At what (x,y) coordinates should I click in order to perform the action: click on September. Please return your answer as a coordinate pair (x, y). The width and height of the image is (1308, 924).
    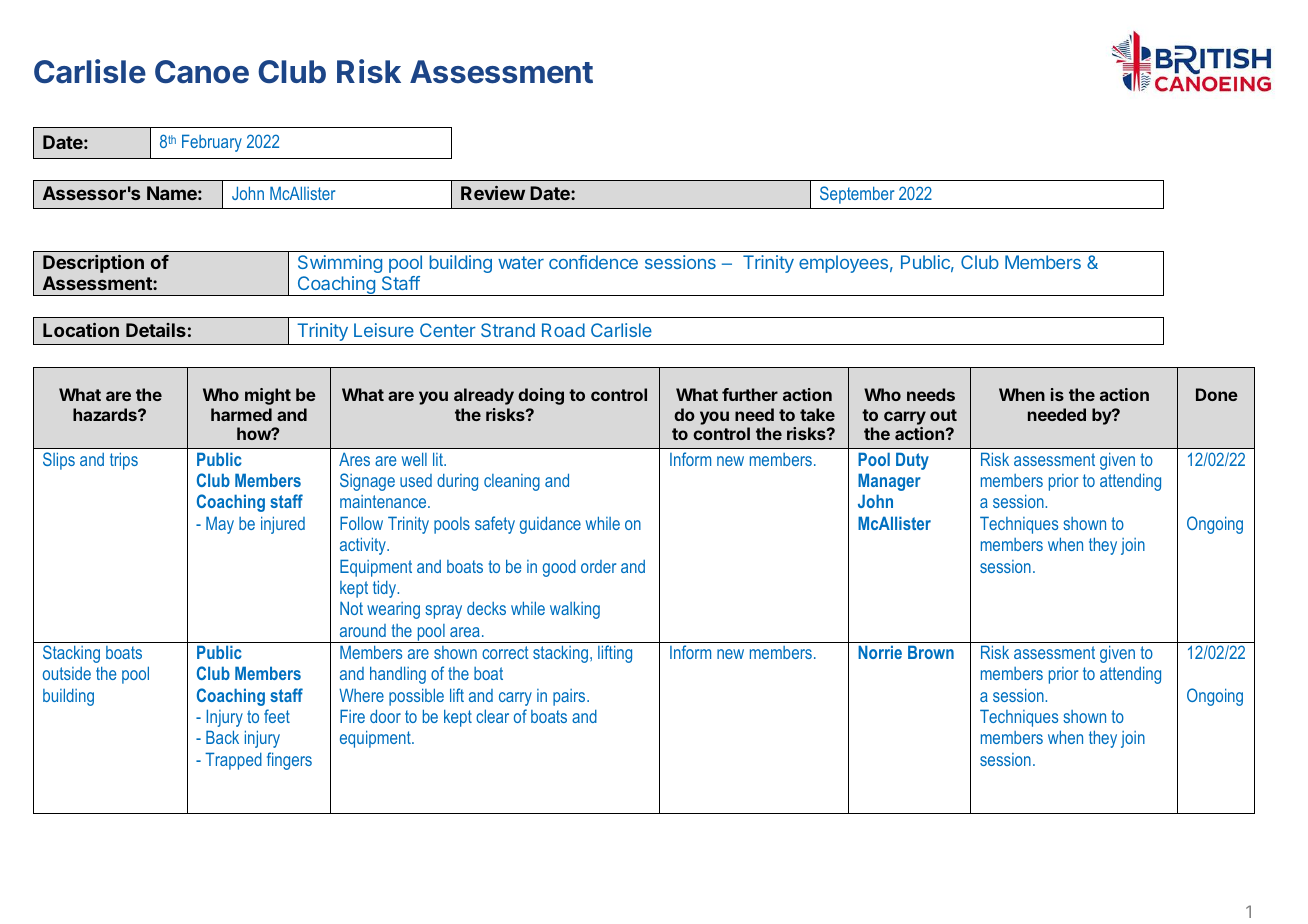
    Looking at the image, I should click on (857, 195).
